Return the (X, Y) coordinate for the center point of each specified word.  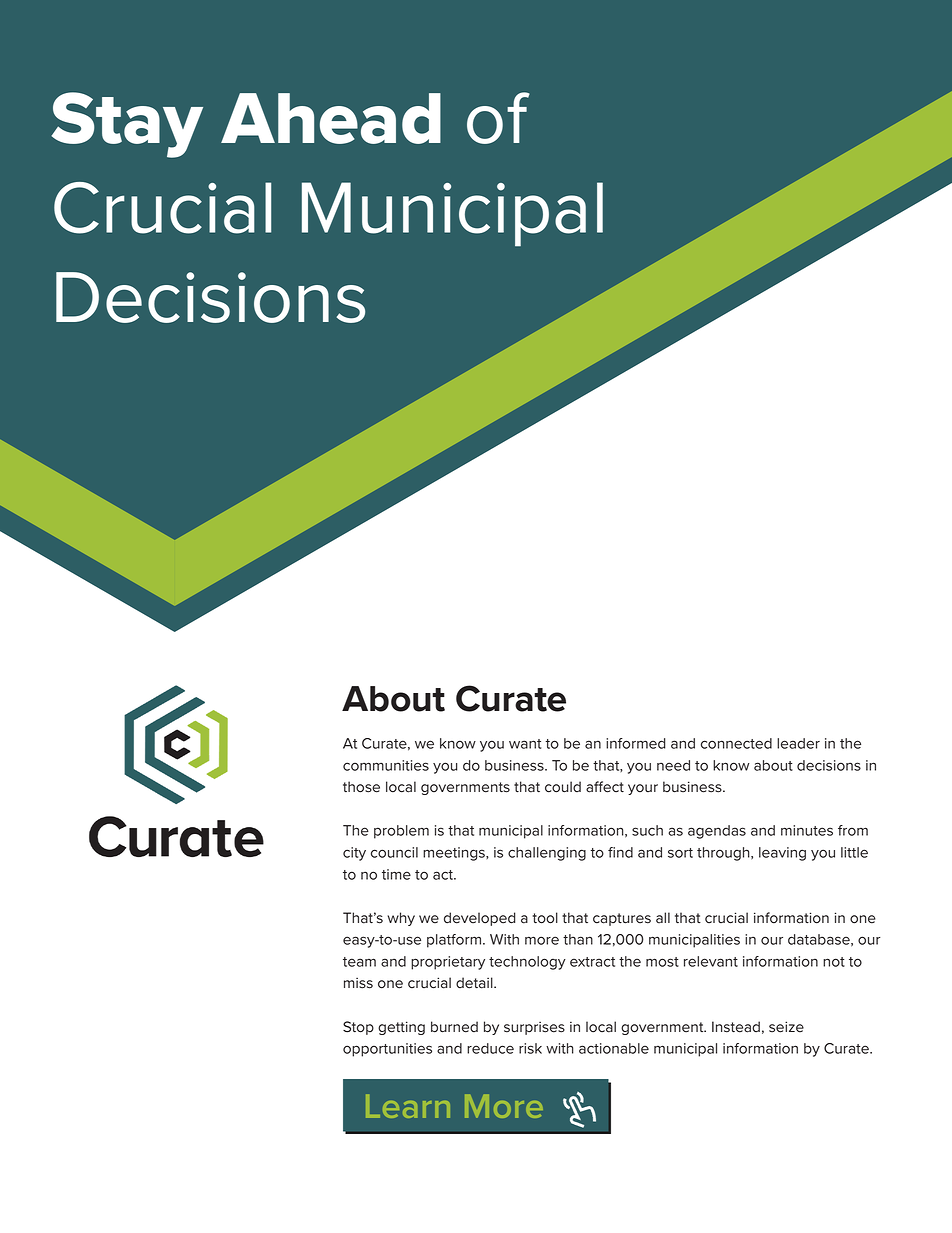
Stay (127, 125)
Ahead (331, 118)
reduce (490, 1048)
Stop (358, 1028)
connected (736, 743)
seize (786, 1027)
